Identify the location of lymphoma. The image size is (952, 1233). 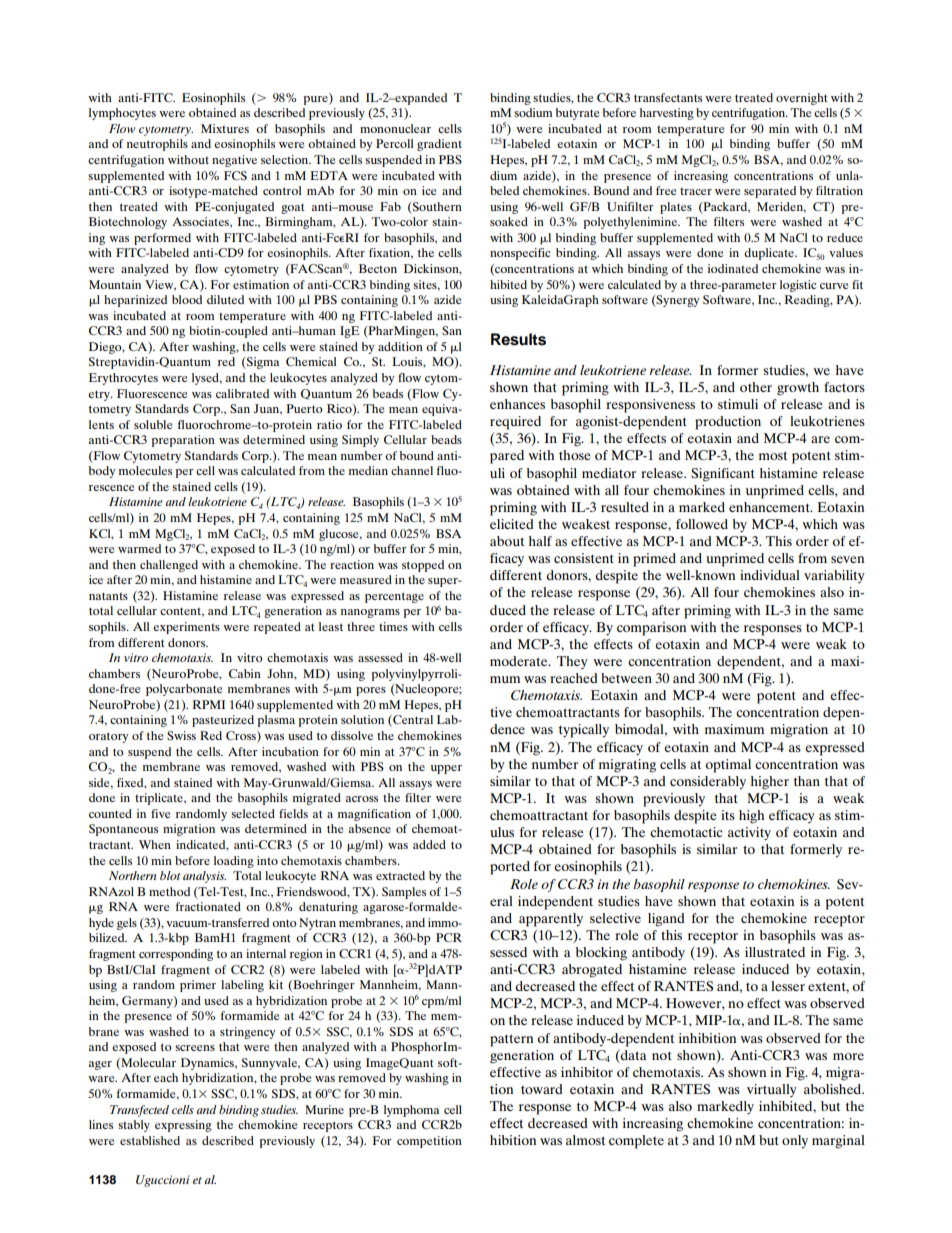
(411, 1111).
